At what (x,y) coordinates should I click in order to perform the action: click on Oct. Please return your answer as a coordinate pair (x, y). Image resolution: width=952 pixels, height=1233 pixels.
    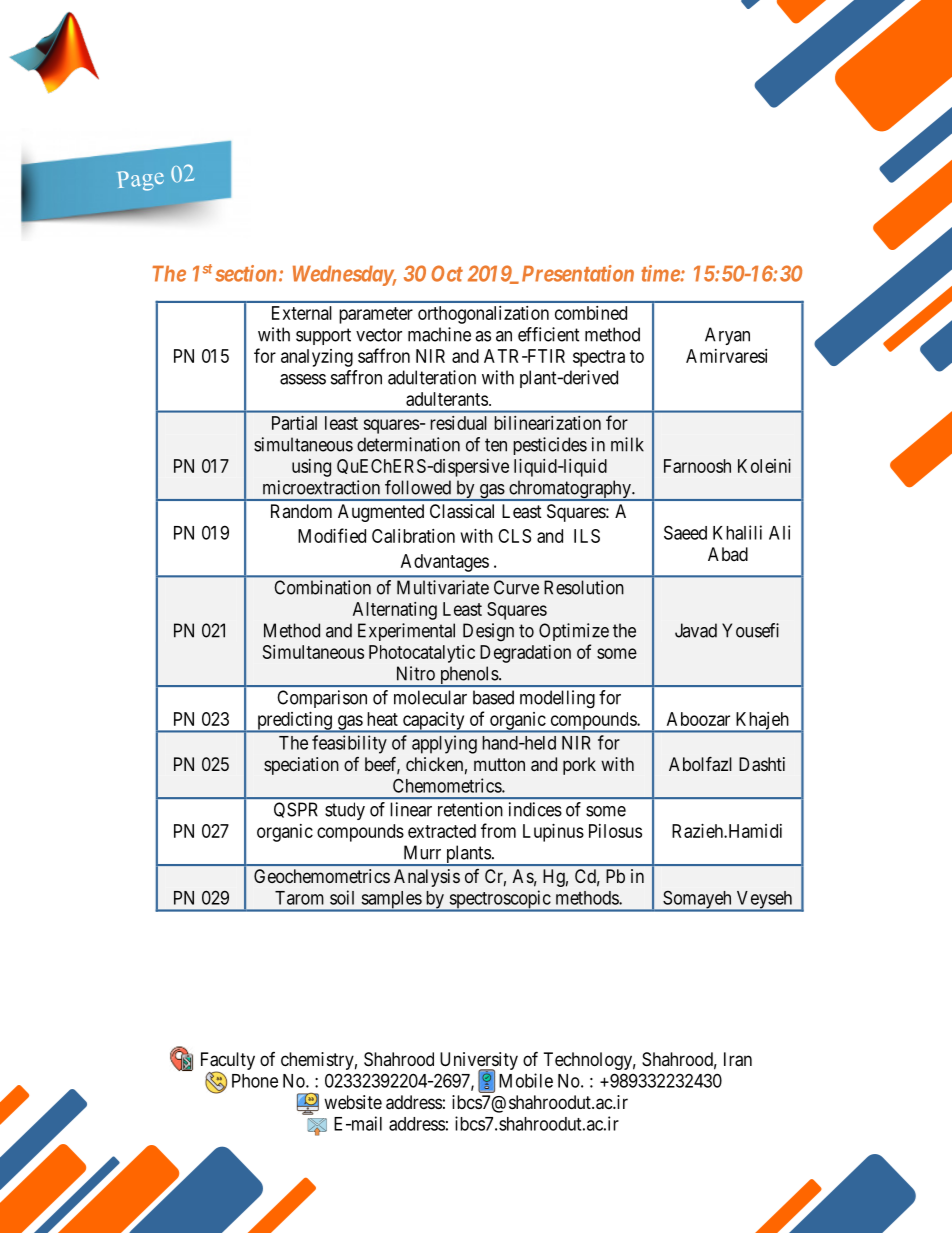
    Looking at the image, I should click on (447, 273).
